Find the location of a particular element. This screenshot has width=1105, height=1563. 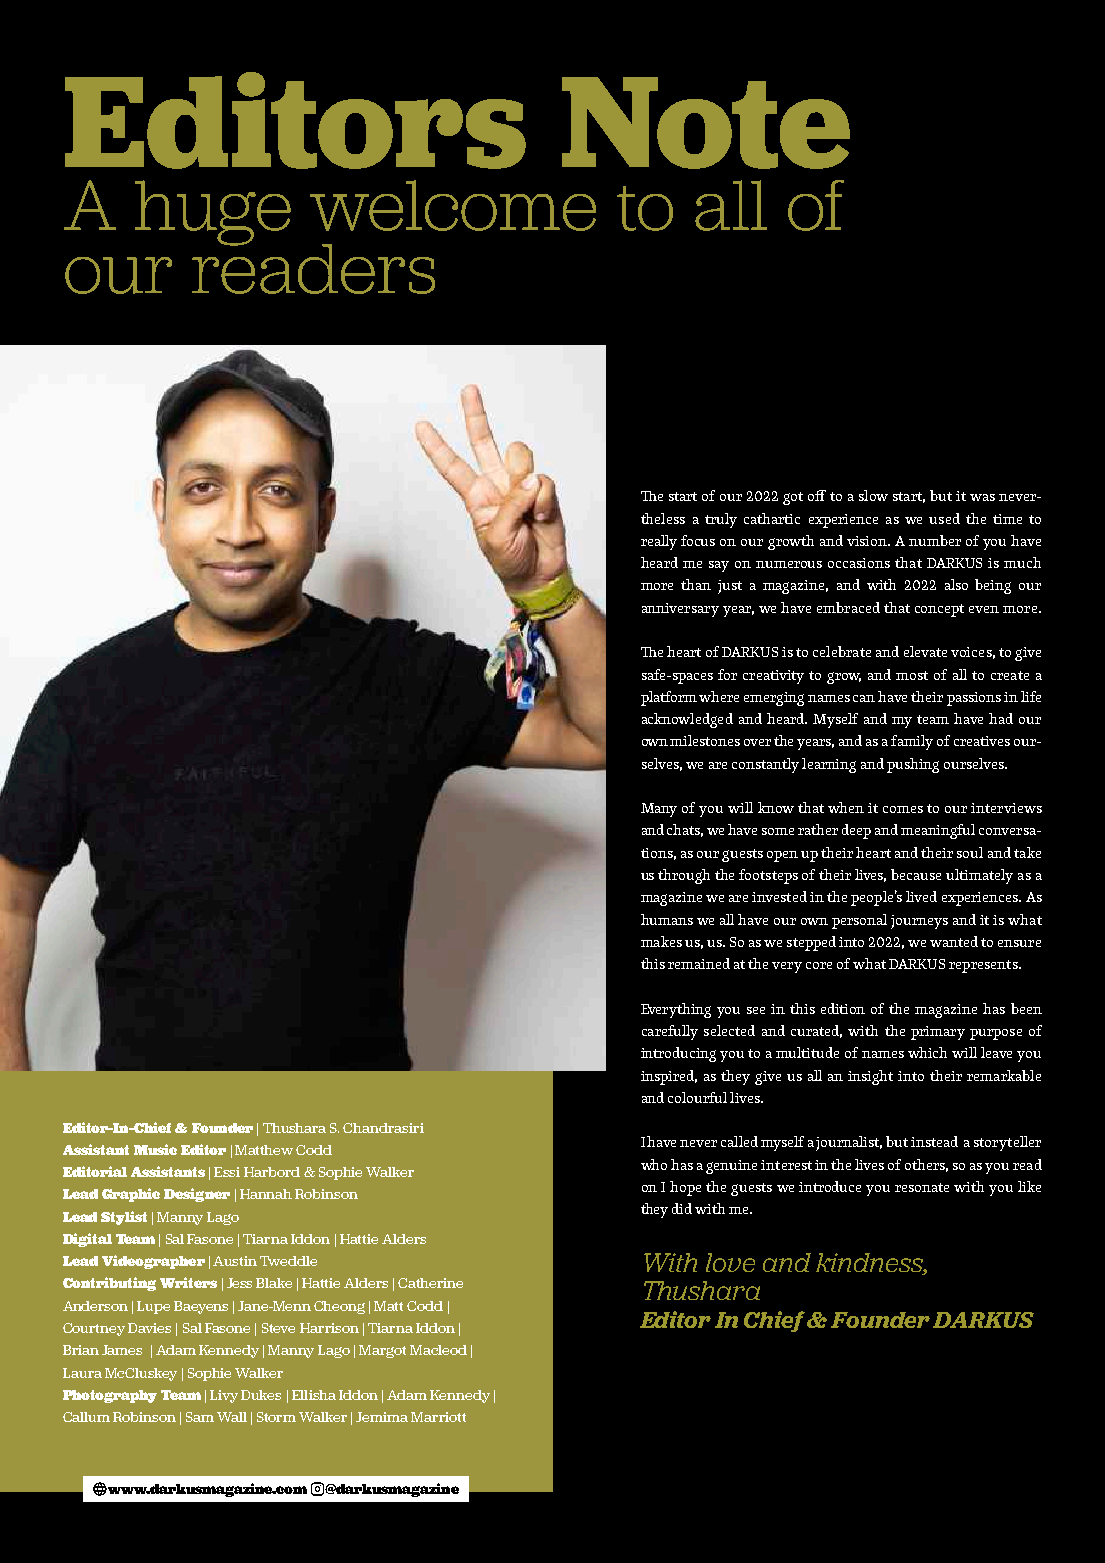

love is located at coordinates (730, 1262).
